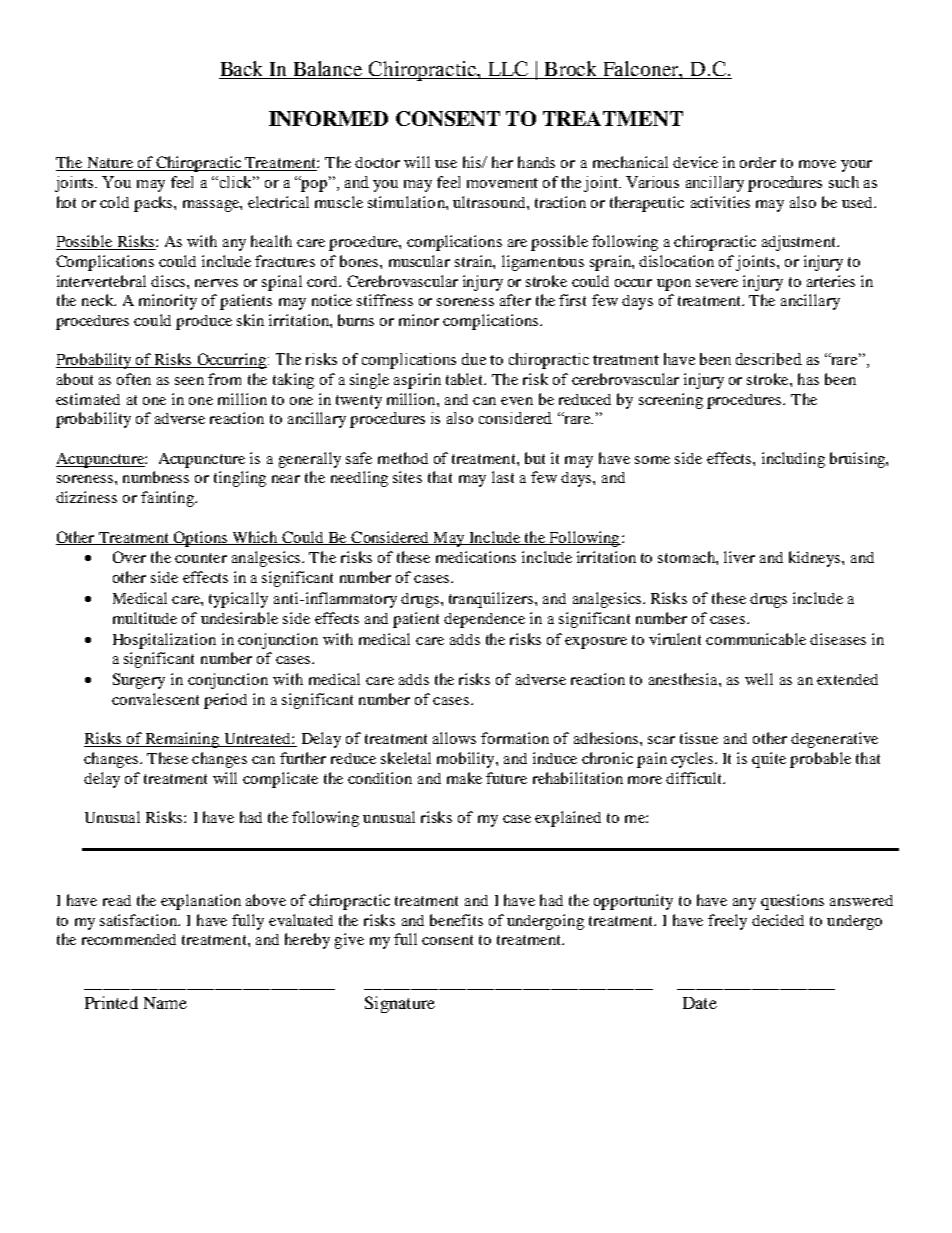 This image has height=1233, width=952. What do you see at coordinates (758, 162) in the image?
I see `order` at bounding box center [758, 162].
